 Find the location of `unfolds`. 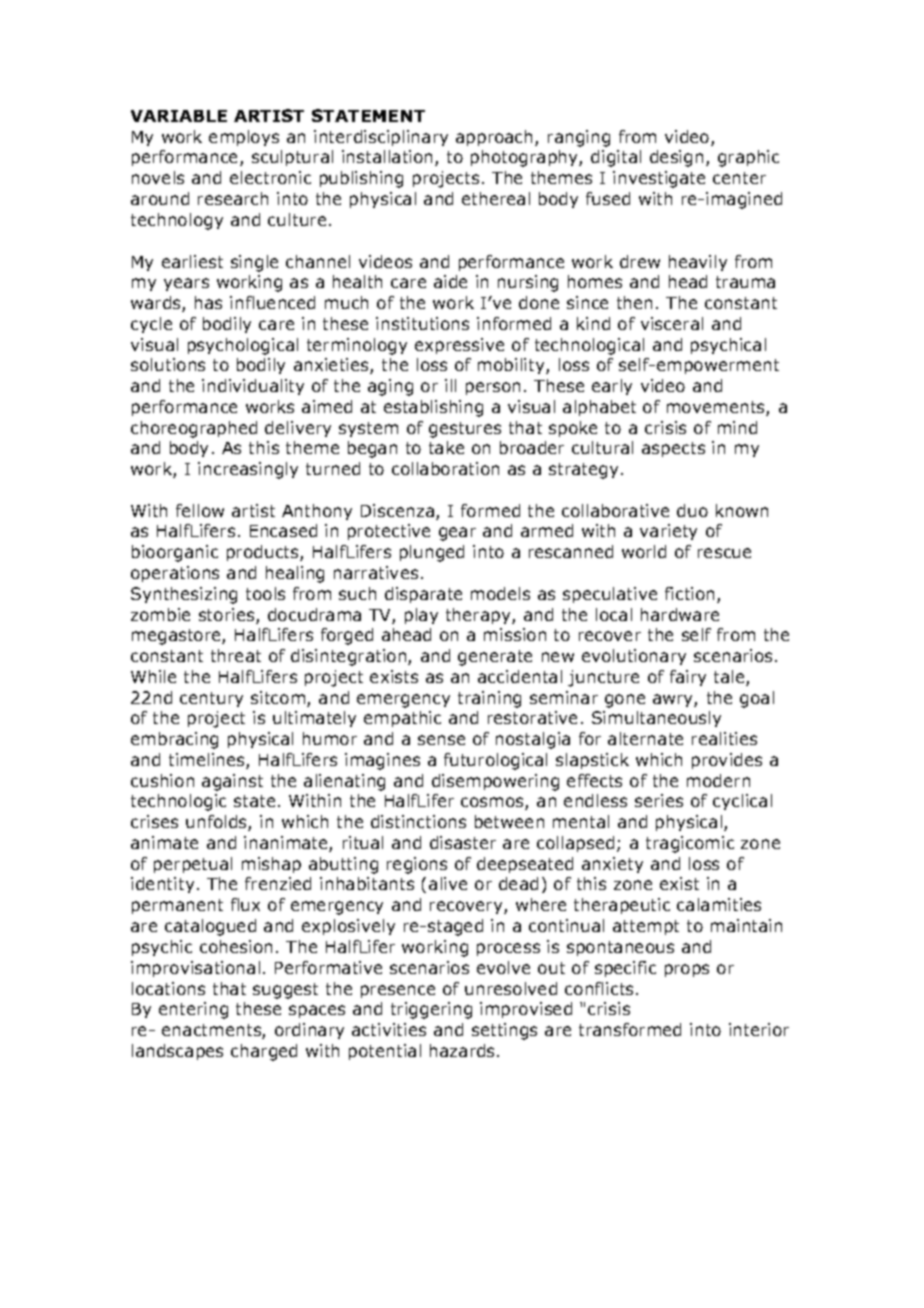

unfolds is located at coordinates (217, 823).
